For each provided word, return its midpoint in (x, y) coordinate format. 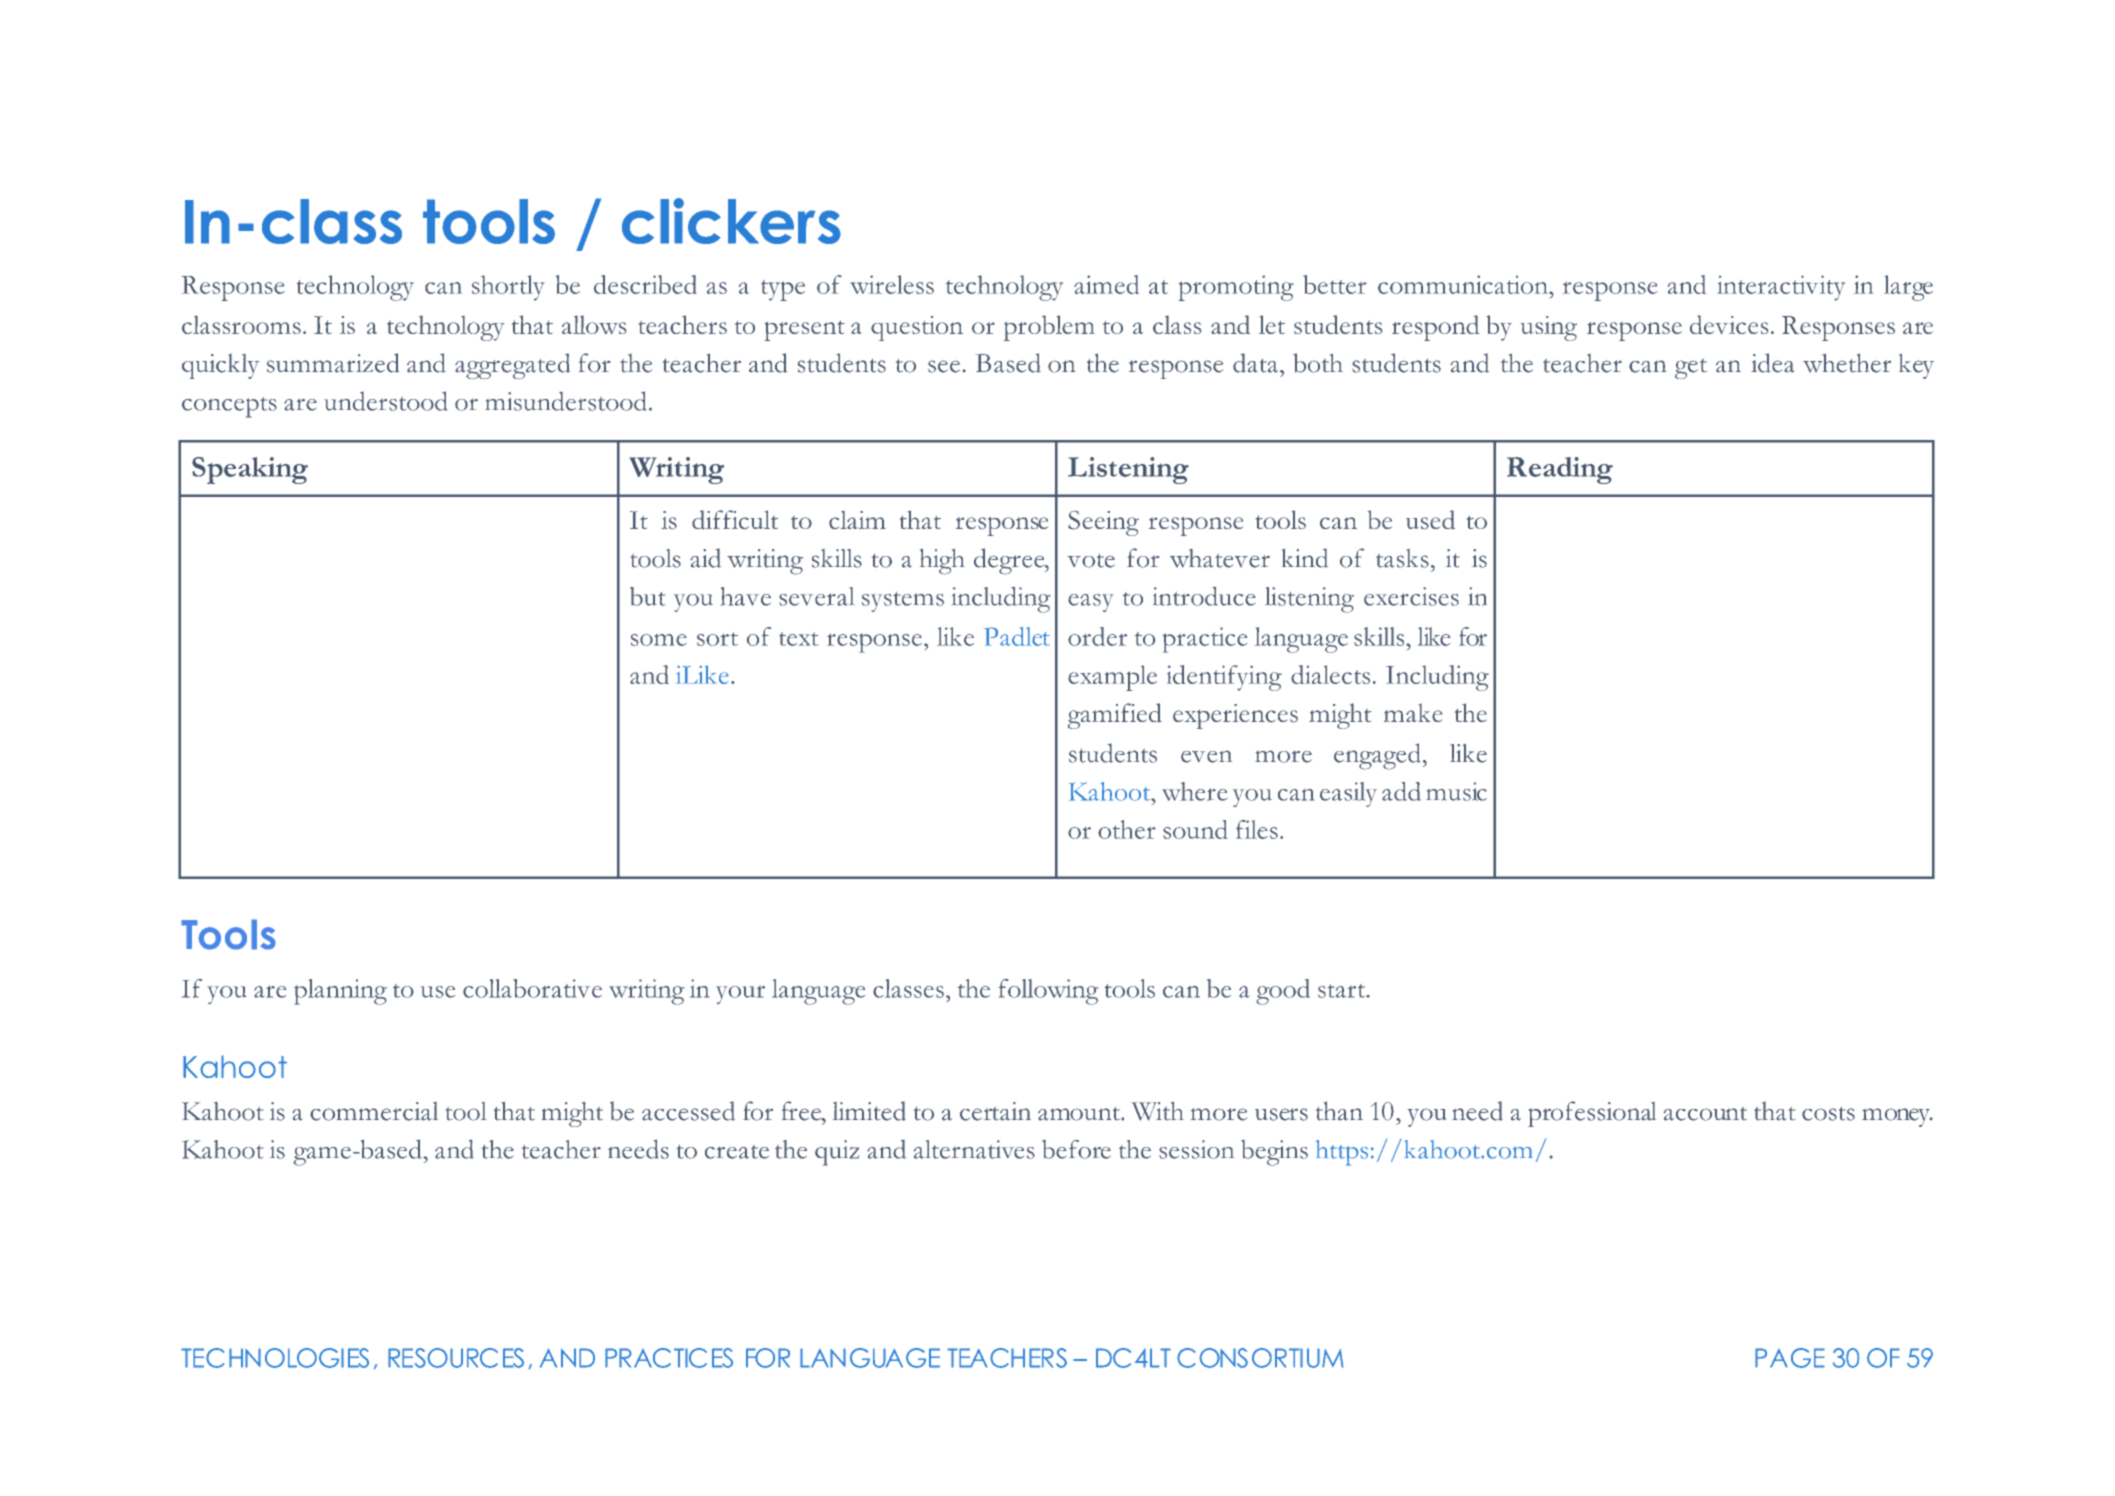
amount (1080, 1114)
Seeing (1103, 523)
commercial (374, 1111)
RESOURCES (456, 1358)
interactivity (1781, 288)
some (659, 640)
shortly (508, 288)
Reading (1560, 470)
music (1456, 791)
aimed (1106, 284)
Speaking (250, 470)
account (1705, 1114)
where (1194, 791)
